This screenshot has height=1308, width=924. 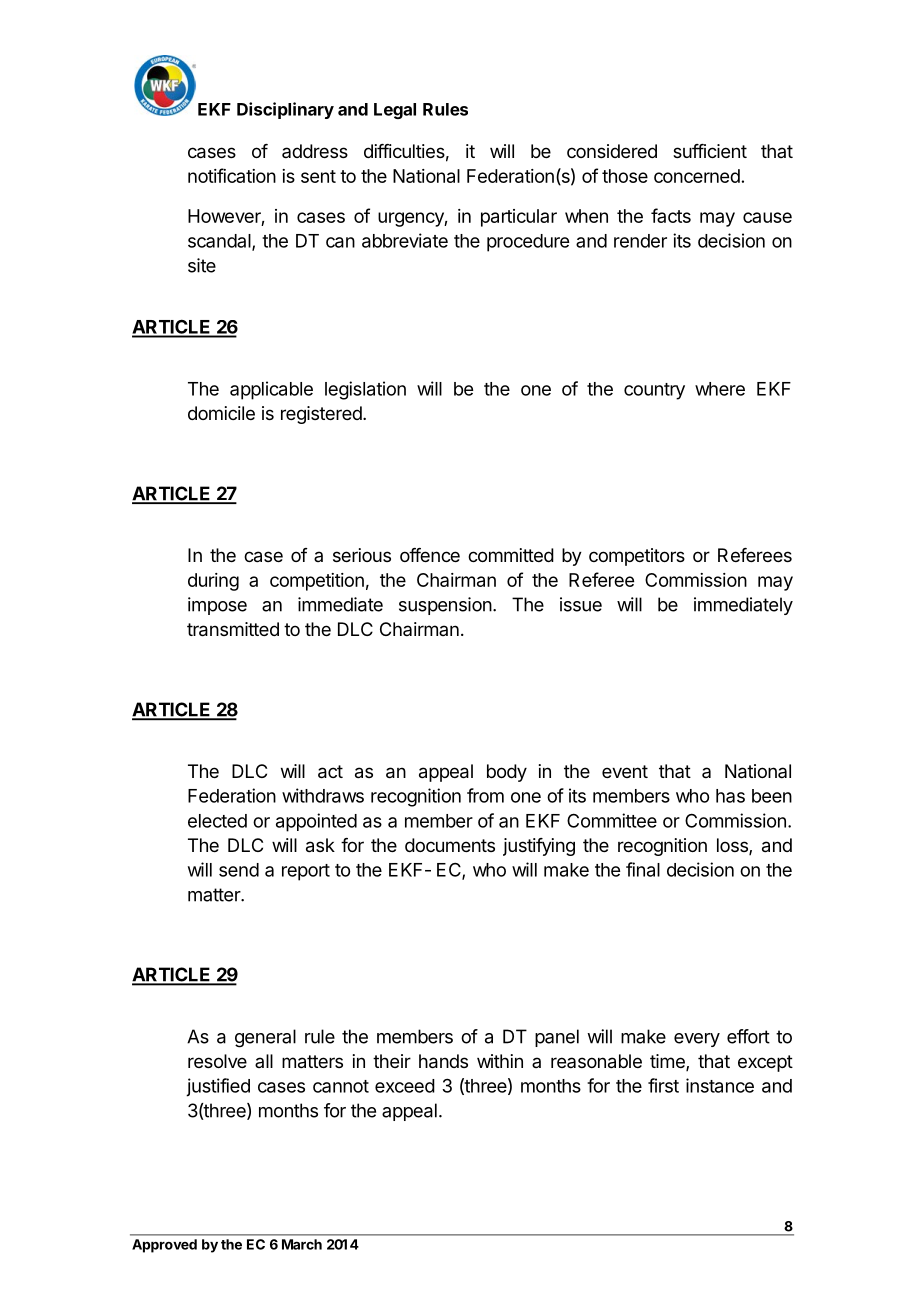 I want to click on March, so click(x=302, y=1244).
